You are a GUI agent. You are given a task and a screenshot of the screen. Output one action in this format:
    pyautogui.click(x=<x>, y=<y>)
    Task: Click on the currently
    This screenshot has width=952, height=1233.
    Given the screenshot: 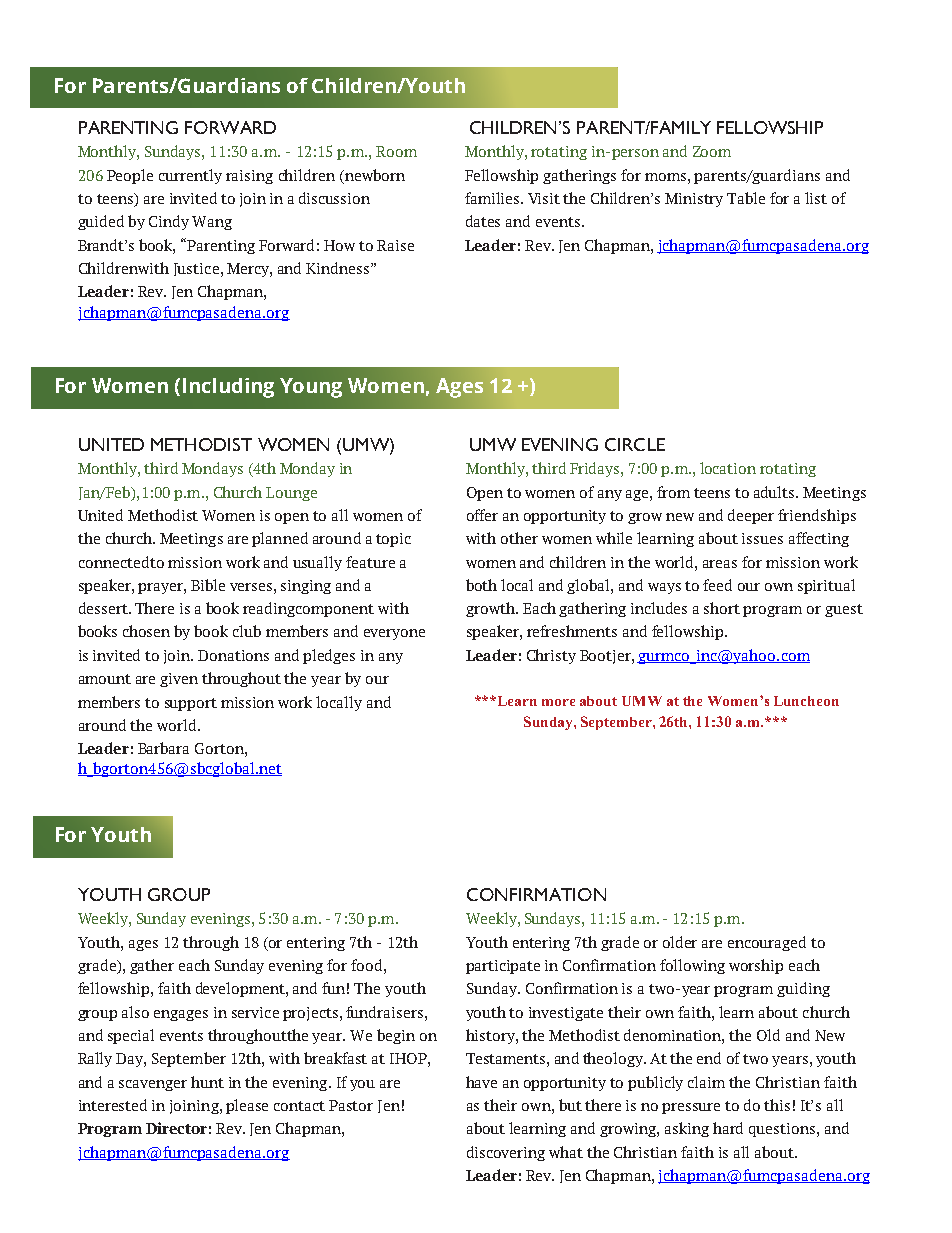 What is the action you would take?
    pyautogui.click(x=190, y=176)
